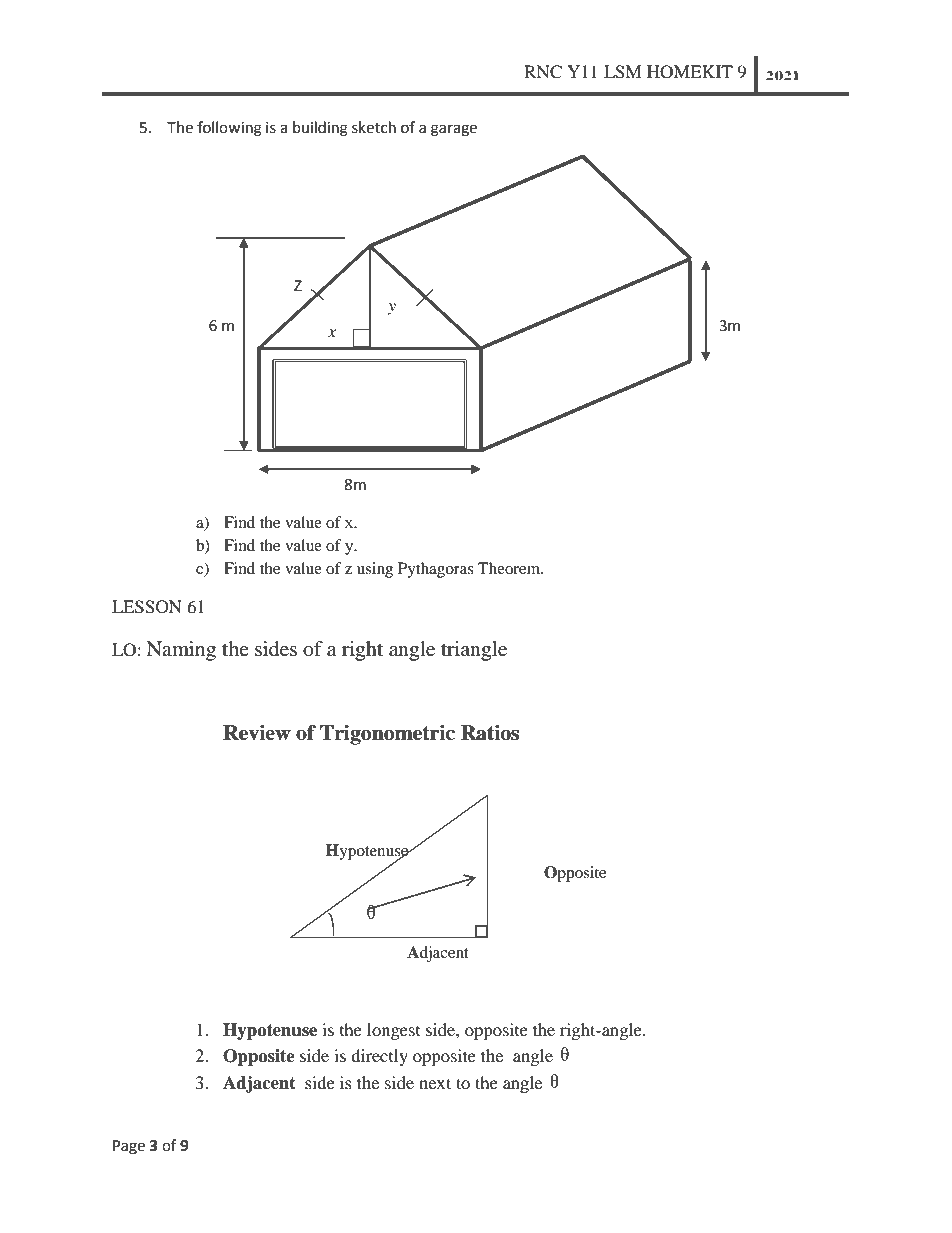 This screenshot has width=952, height=1233. I want to click on Ratios, so click(490, 733).
